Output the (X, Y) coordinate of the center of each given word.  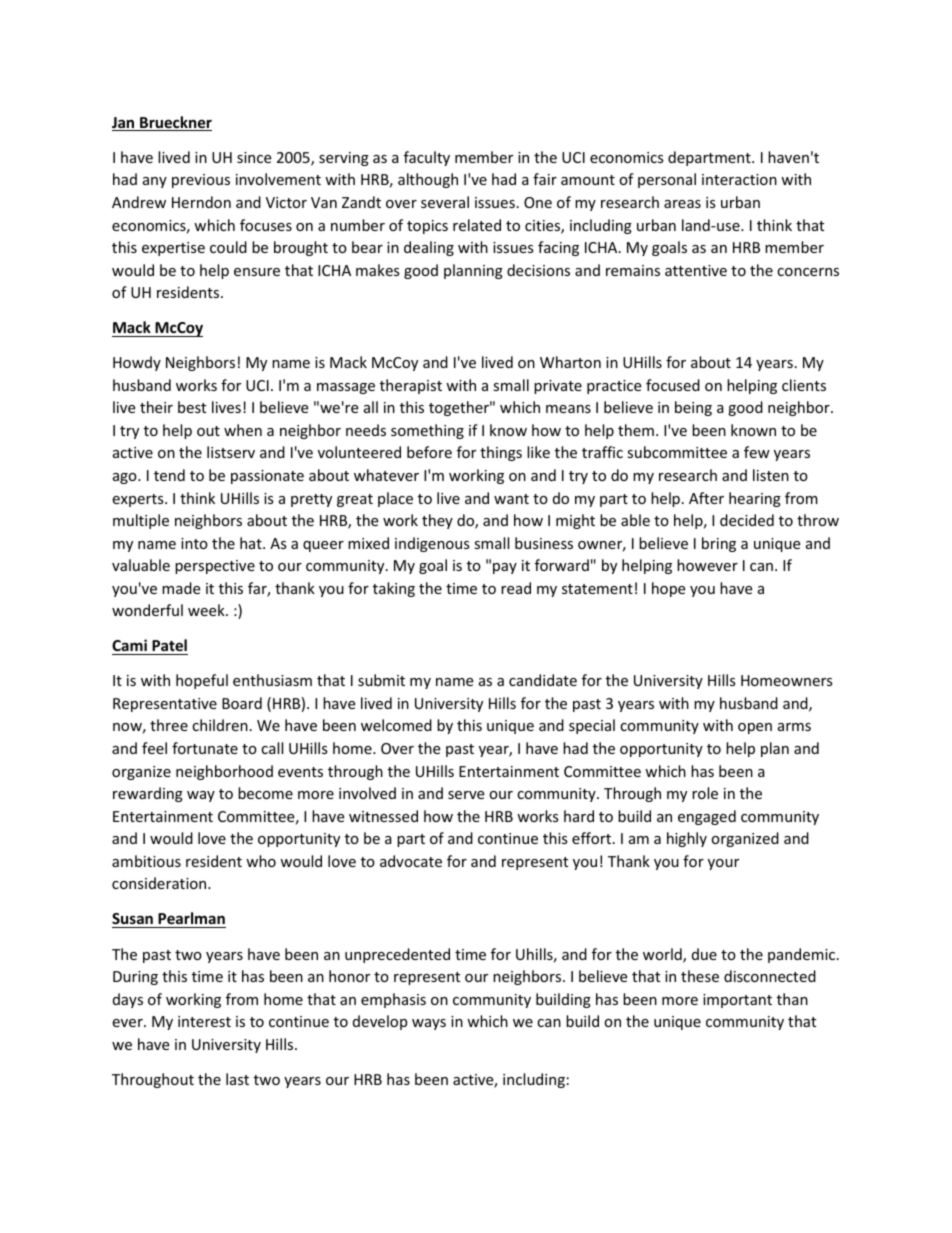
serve (466, 795)
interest (204, 1021)
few (757, 452)
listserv (231, 452)
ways (429, 1024)
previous (201, 181)
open (755, 728)
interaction (739, 179)
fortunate (205, 748)
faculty (427, 158)
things (501, 453)
